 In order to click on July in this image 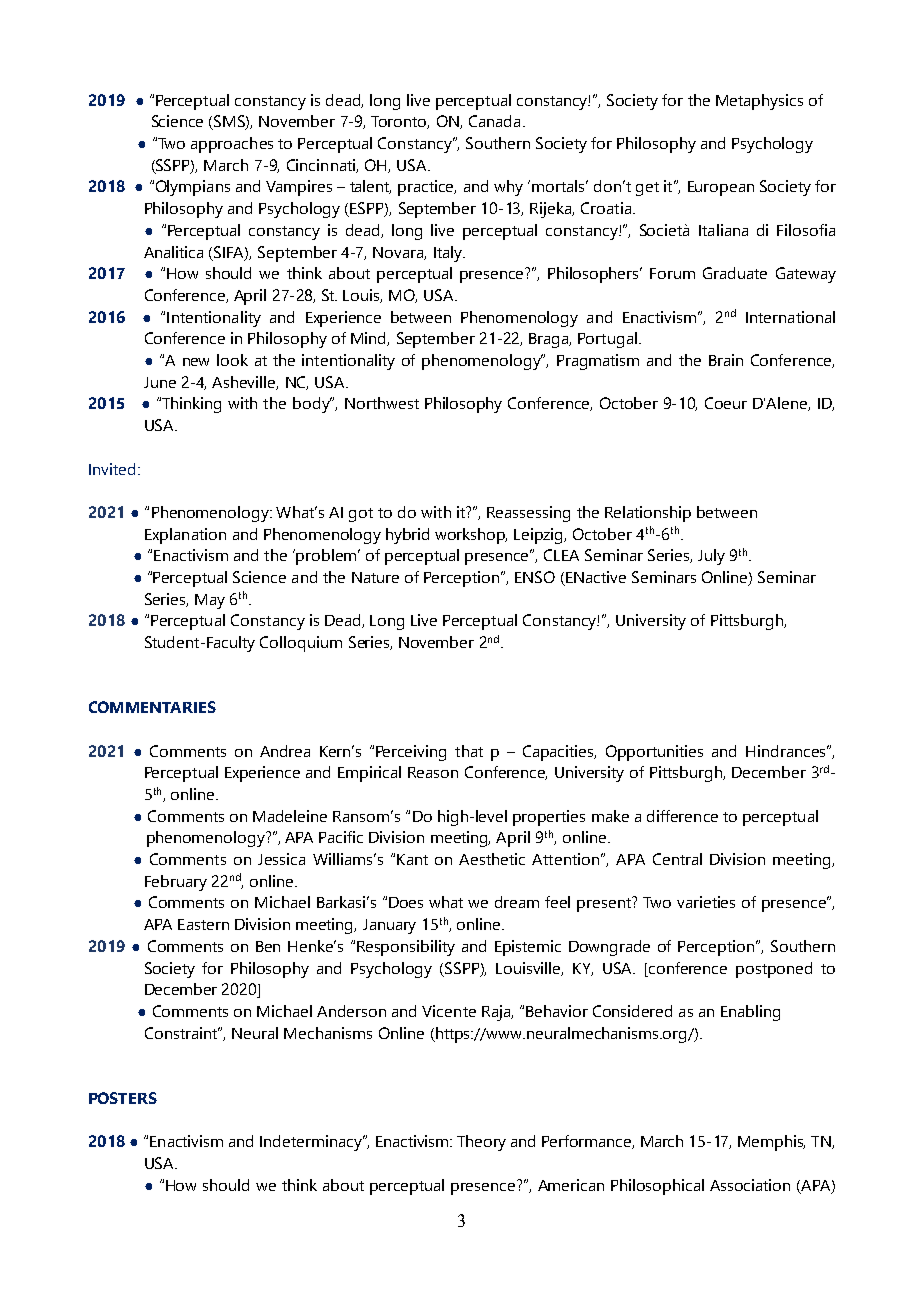, I will do `click(711, 557)`.
